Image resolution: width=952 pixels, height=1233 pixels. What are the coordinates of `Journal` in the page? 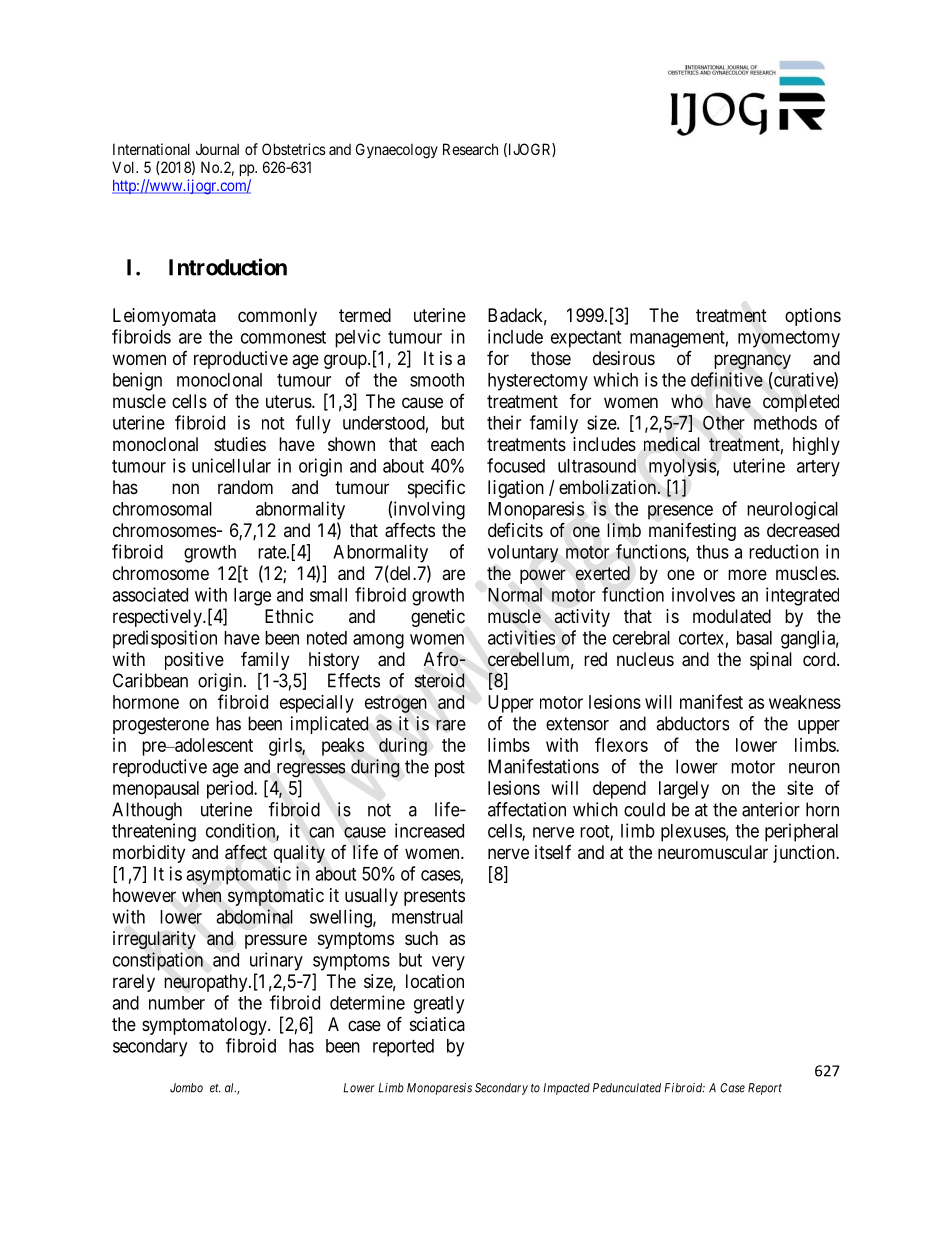 It's located at (217, 149).
